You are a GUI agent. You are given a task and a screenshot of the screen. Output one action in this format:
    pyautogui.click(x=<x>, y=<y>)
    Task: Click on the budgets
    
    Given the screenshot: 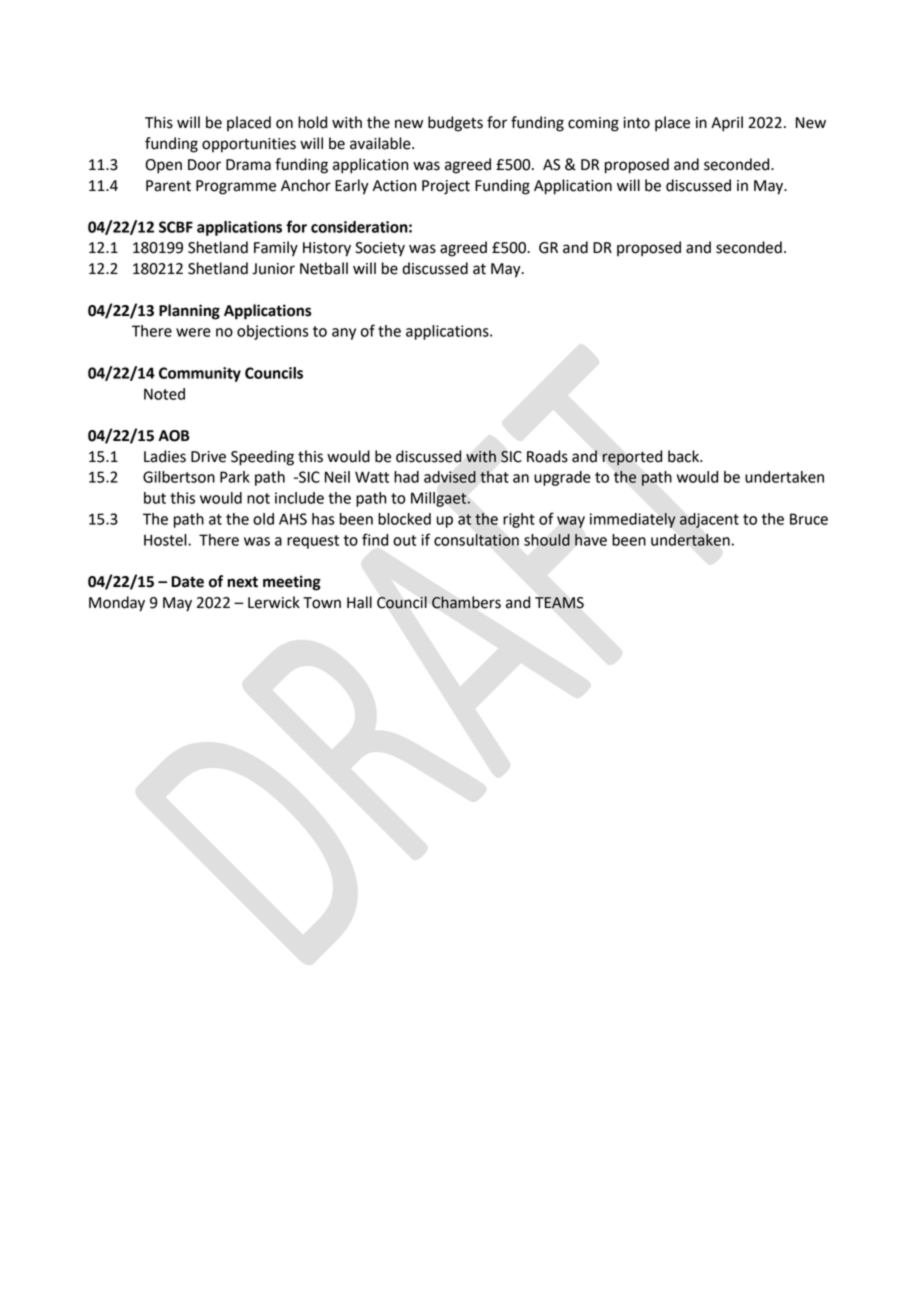 What is the action you would take?
    pyautogui.click(x=455, y=124)
